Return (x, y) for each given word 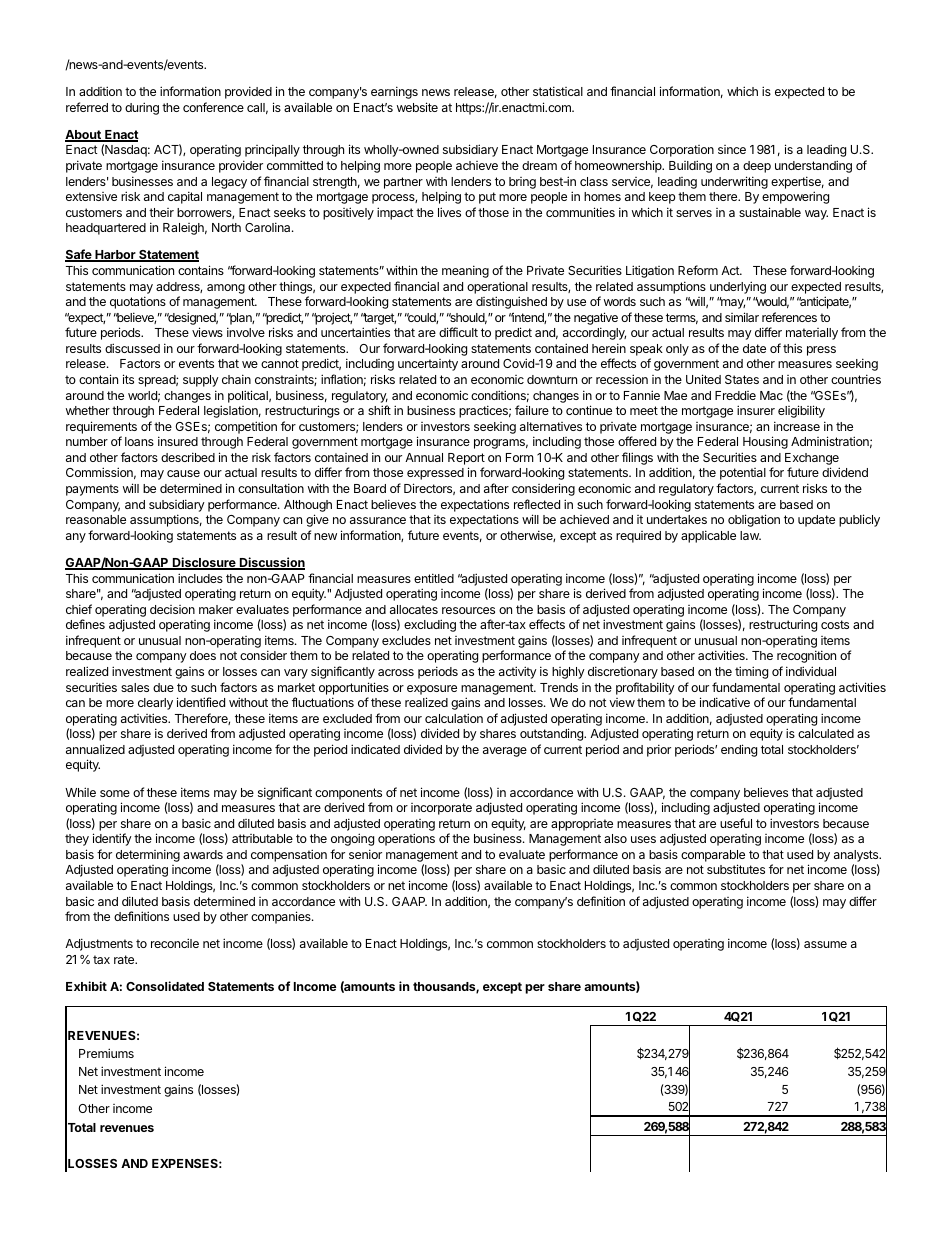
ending (739, 750)
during (142, 108)
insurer (756, 410)
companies (282, 917)
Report (466, 459)
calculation (454, 718)
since (732, 149)
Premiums (106, 1053)
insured (178, 441)
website (417, 107)
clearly (155, 704)
